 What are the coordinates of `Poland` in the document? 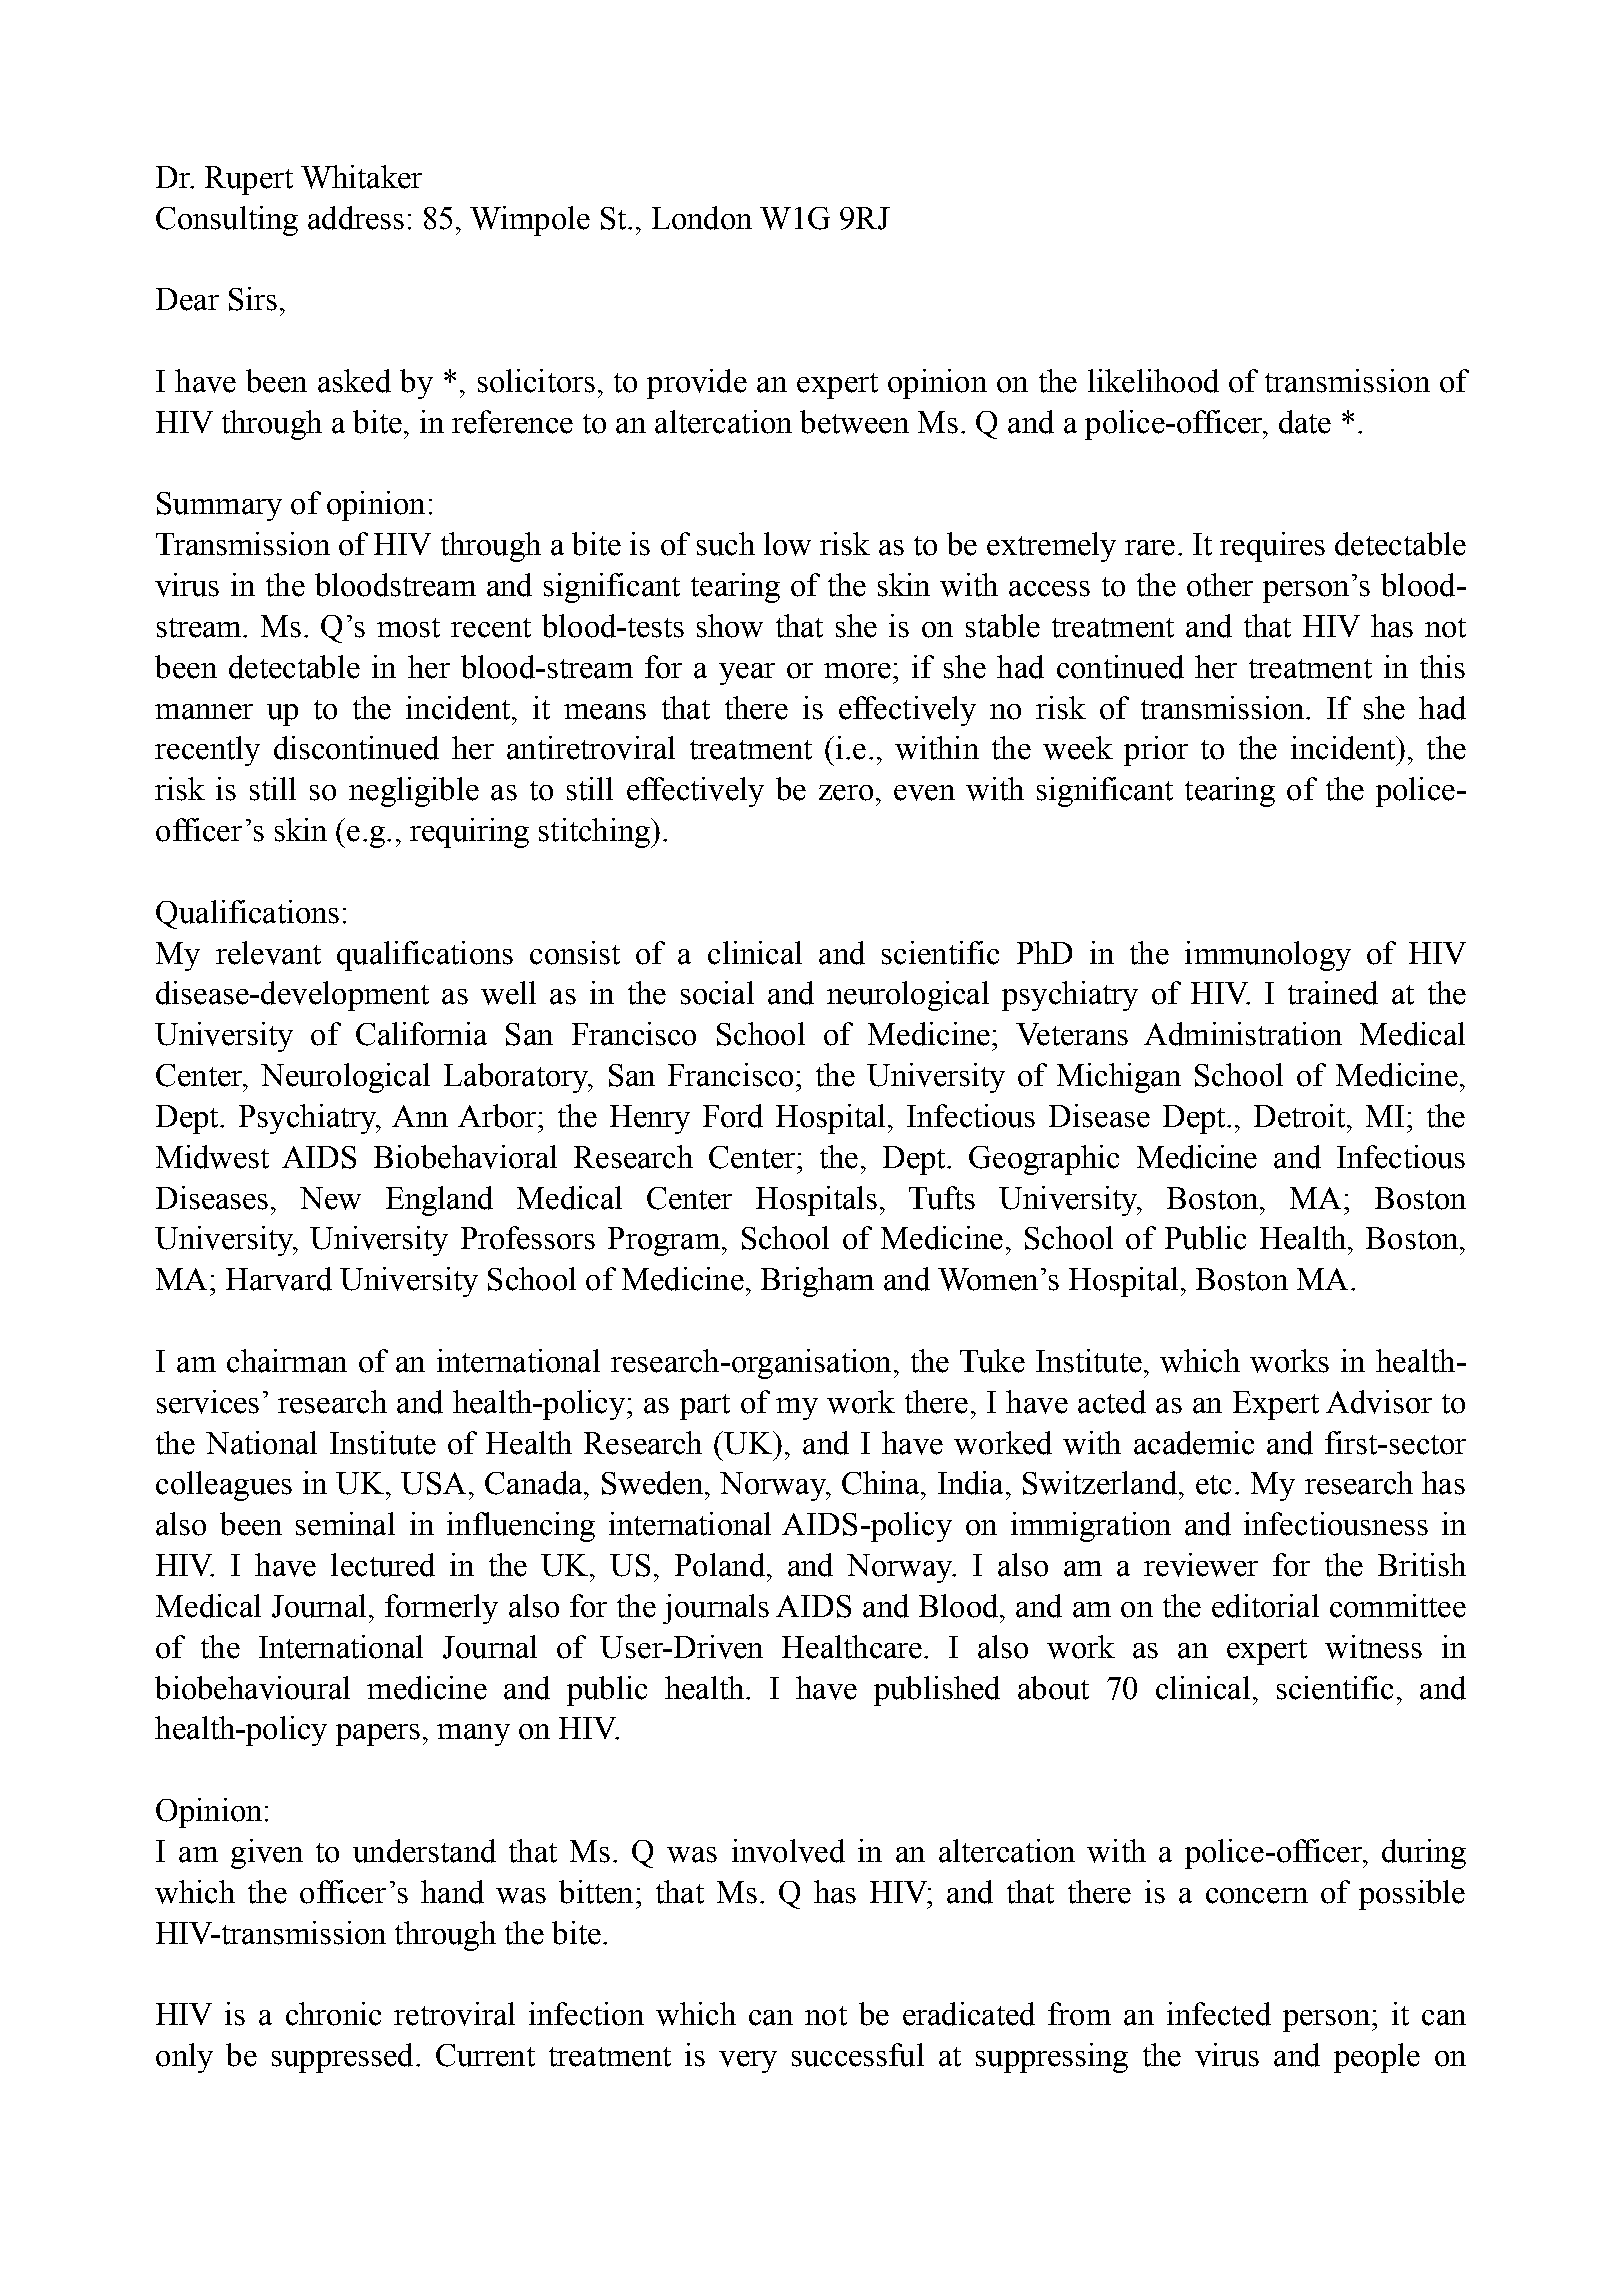 It's located at (720, 1565).
